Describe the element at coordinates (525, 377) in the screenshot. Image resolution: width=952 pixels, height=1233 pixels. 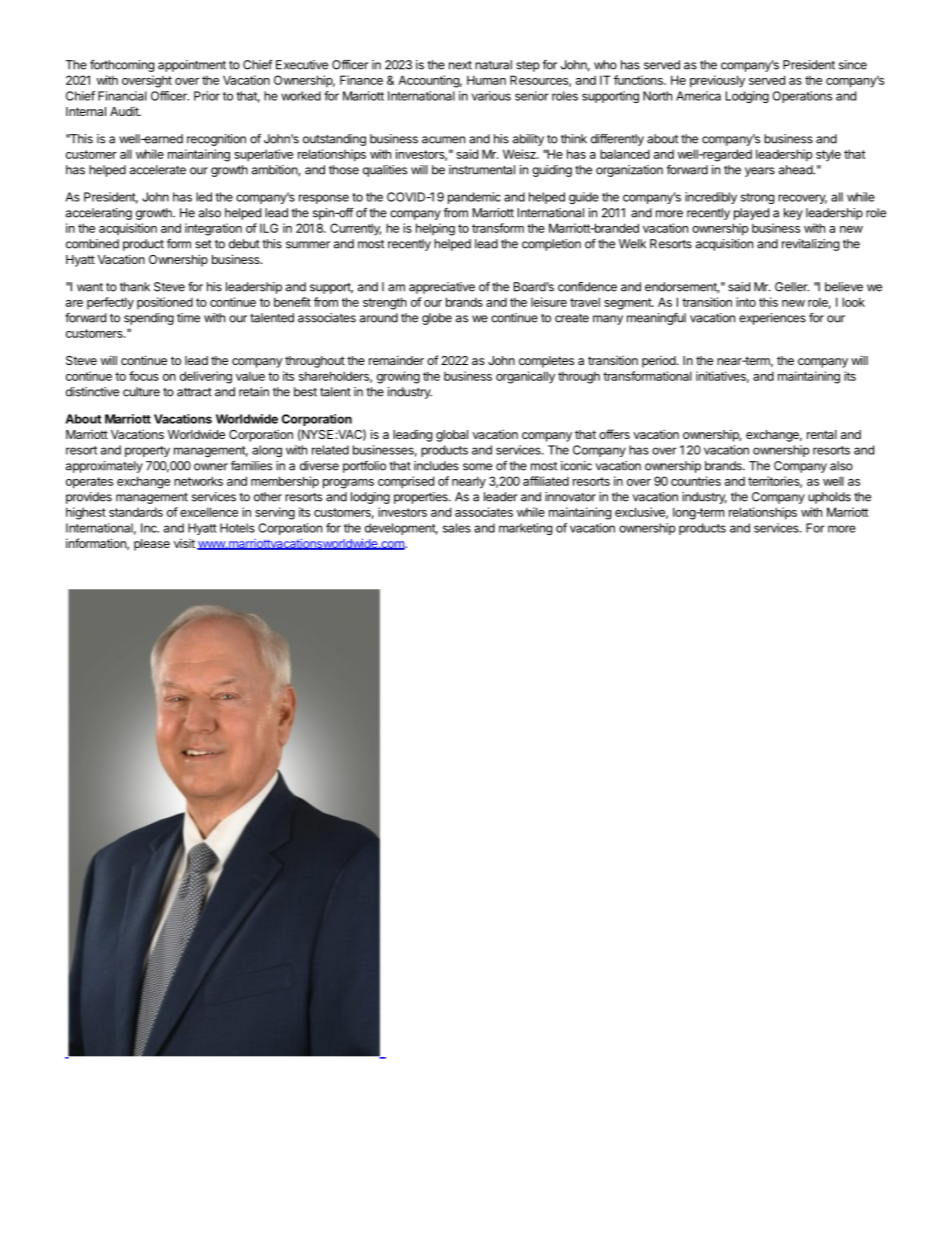
I see `organically` at that location.
